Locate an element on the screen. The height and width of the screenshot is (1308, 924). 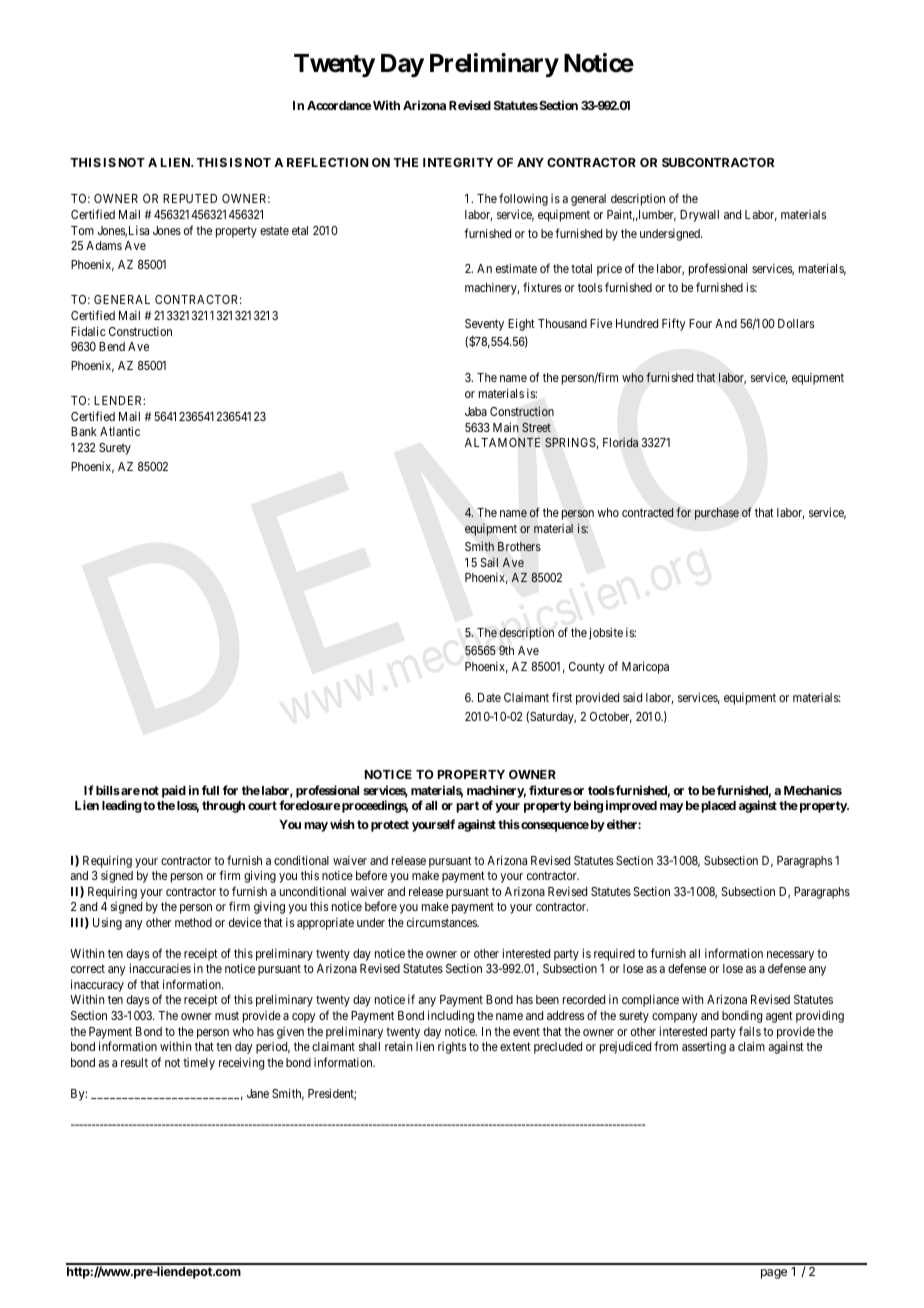
Maricopa is located at coordinates (645, 667).
